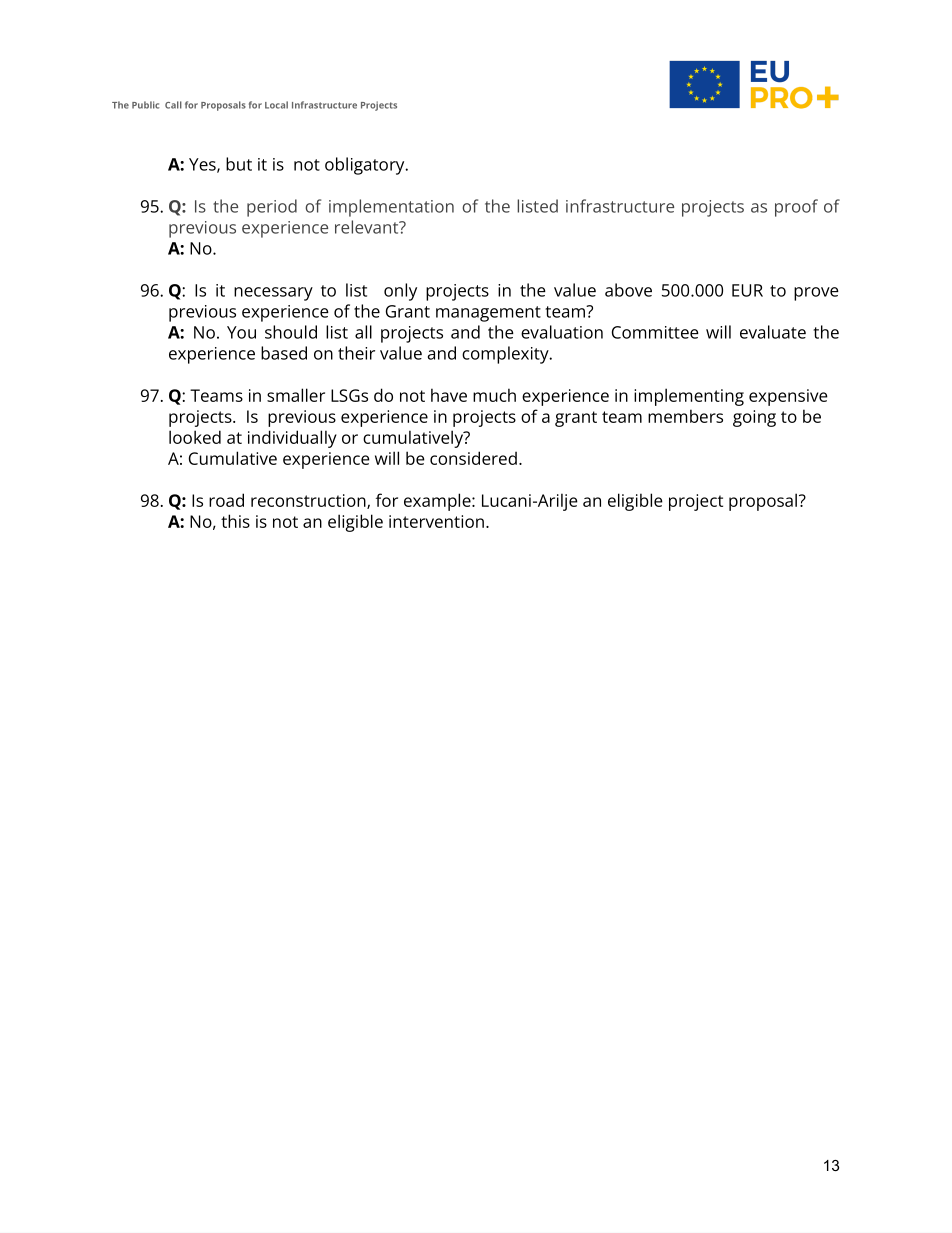  What do you see at coordinates (173, 105) in the image?
I see `Call` at bounding box center [173, 105].
